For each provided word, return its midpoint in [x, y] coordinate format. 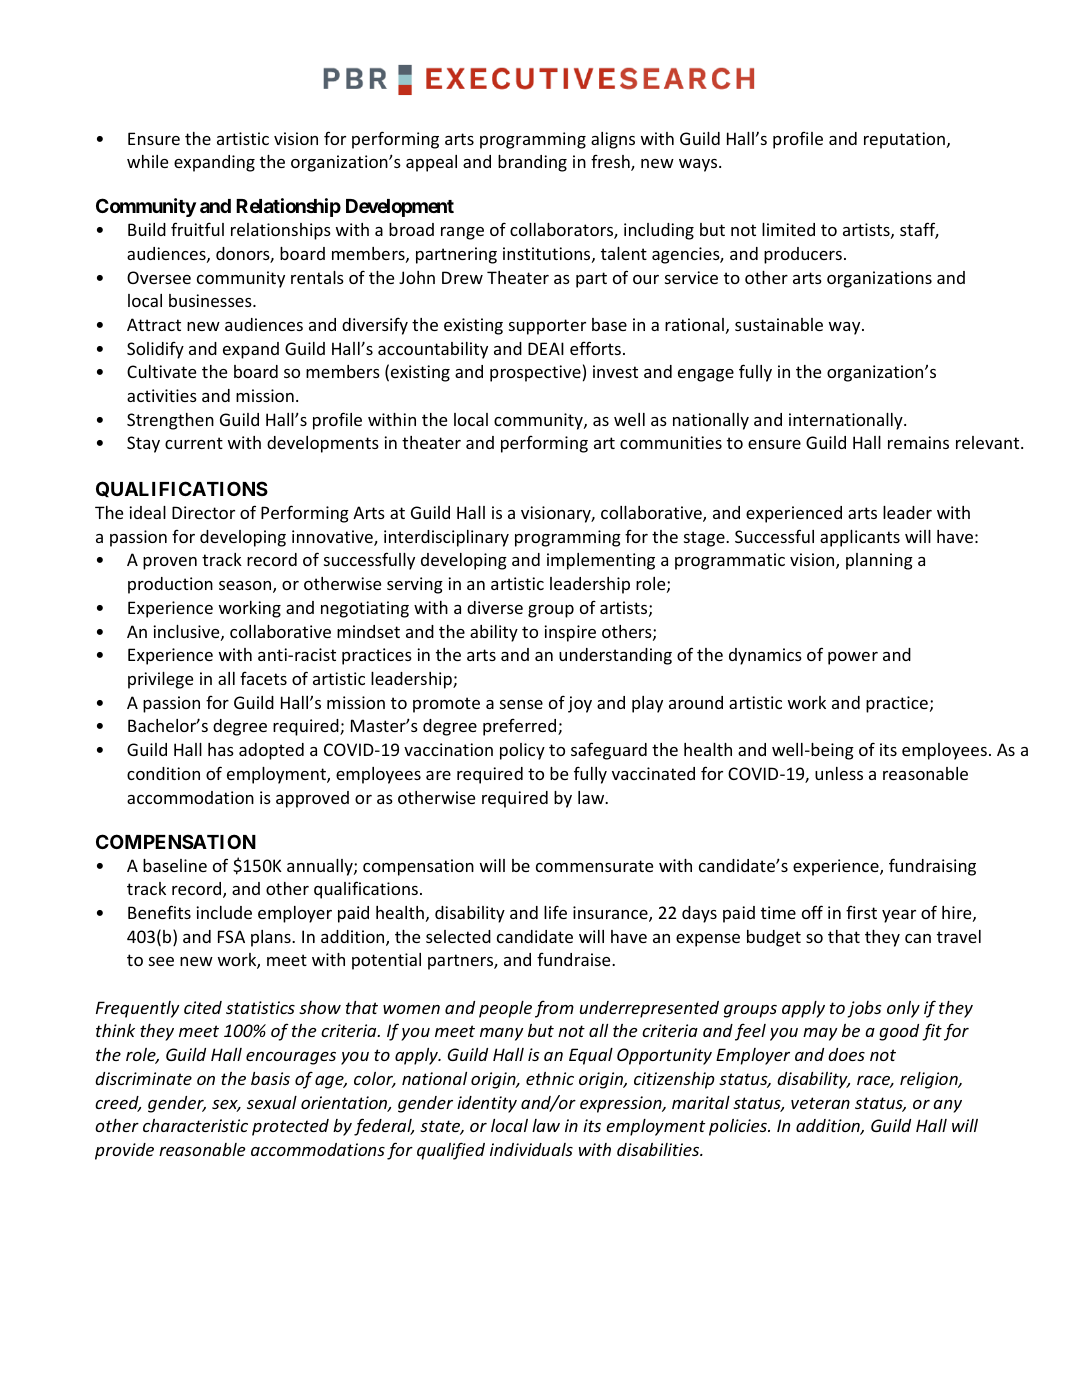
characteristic [195, 1125]
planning [879, 561]
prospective [535, 373]
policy [522, 751]
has [221, 749]
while [147, 161]
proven [170, 563]
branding [532, 163]
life [555, 912]
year [899, 916]
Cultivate [161, 371]
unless [839, 773]
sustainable [779, 324]
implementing [601, 561]
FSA [231, 936]
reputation [904, 140]
